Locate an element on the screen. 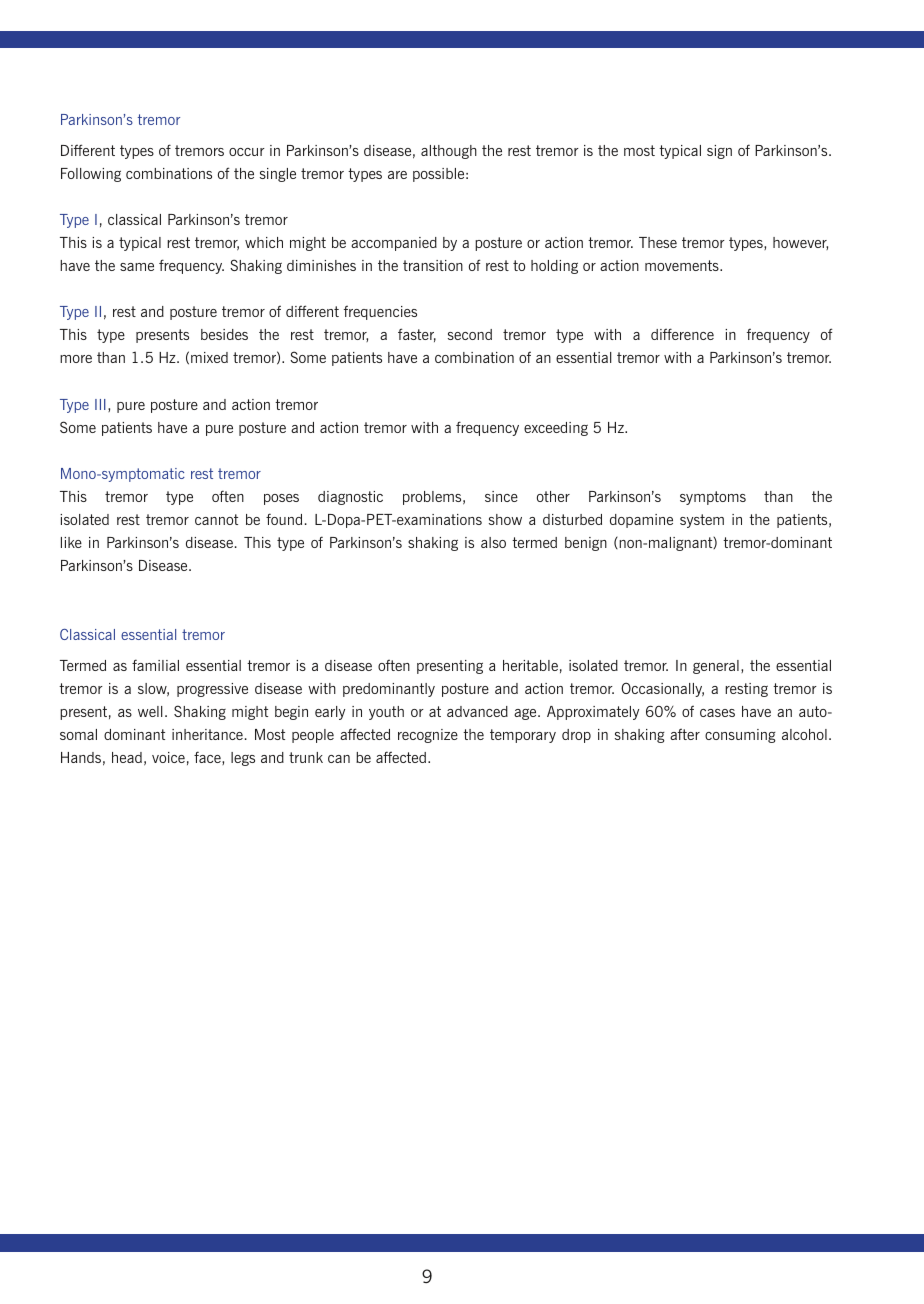 This screenshot has height=1304, width=924. since is located at coordinates (501, 496).
